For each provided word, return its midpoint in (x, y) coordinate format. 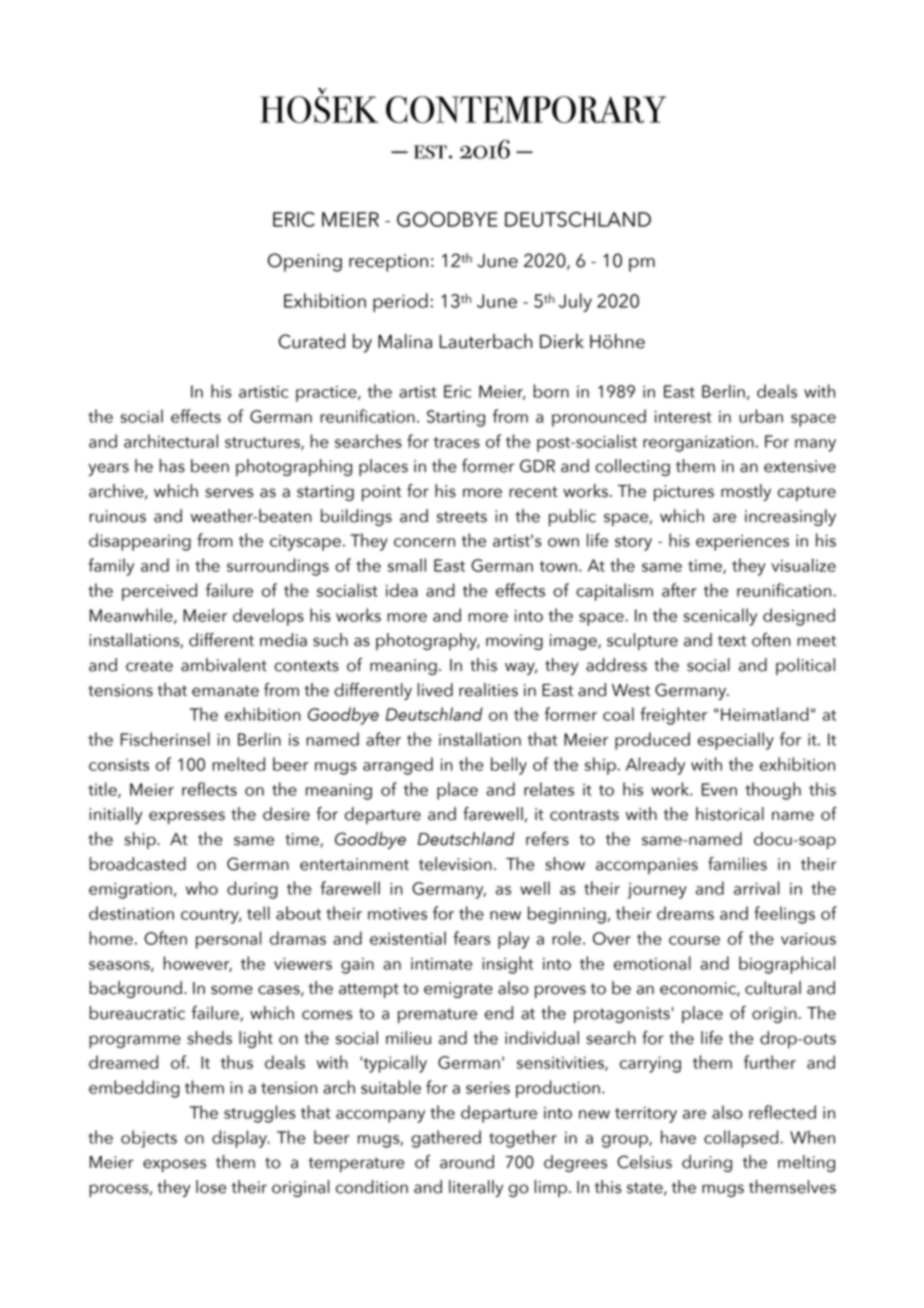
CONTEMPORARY (526, 109)
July (575, 302)
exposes (174, 1165)
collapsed (741, 1139)
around (467, 1162)
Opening (305, 262)
